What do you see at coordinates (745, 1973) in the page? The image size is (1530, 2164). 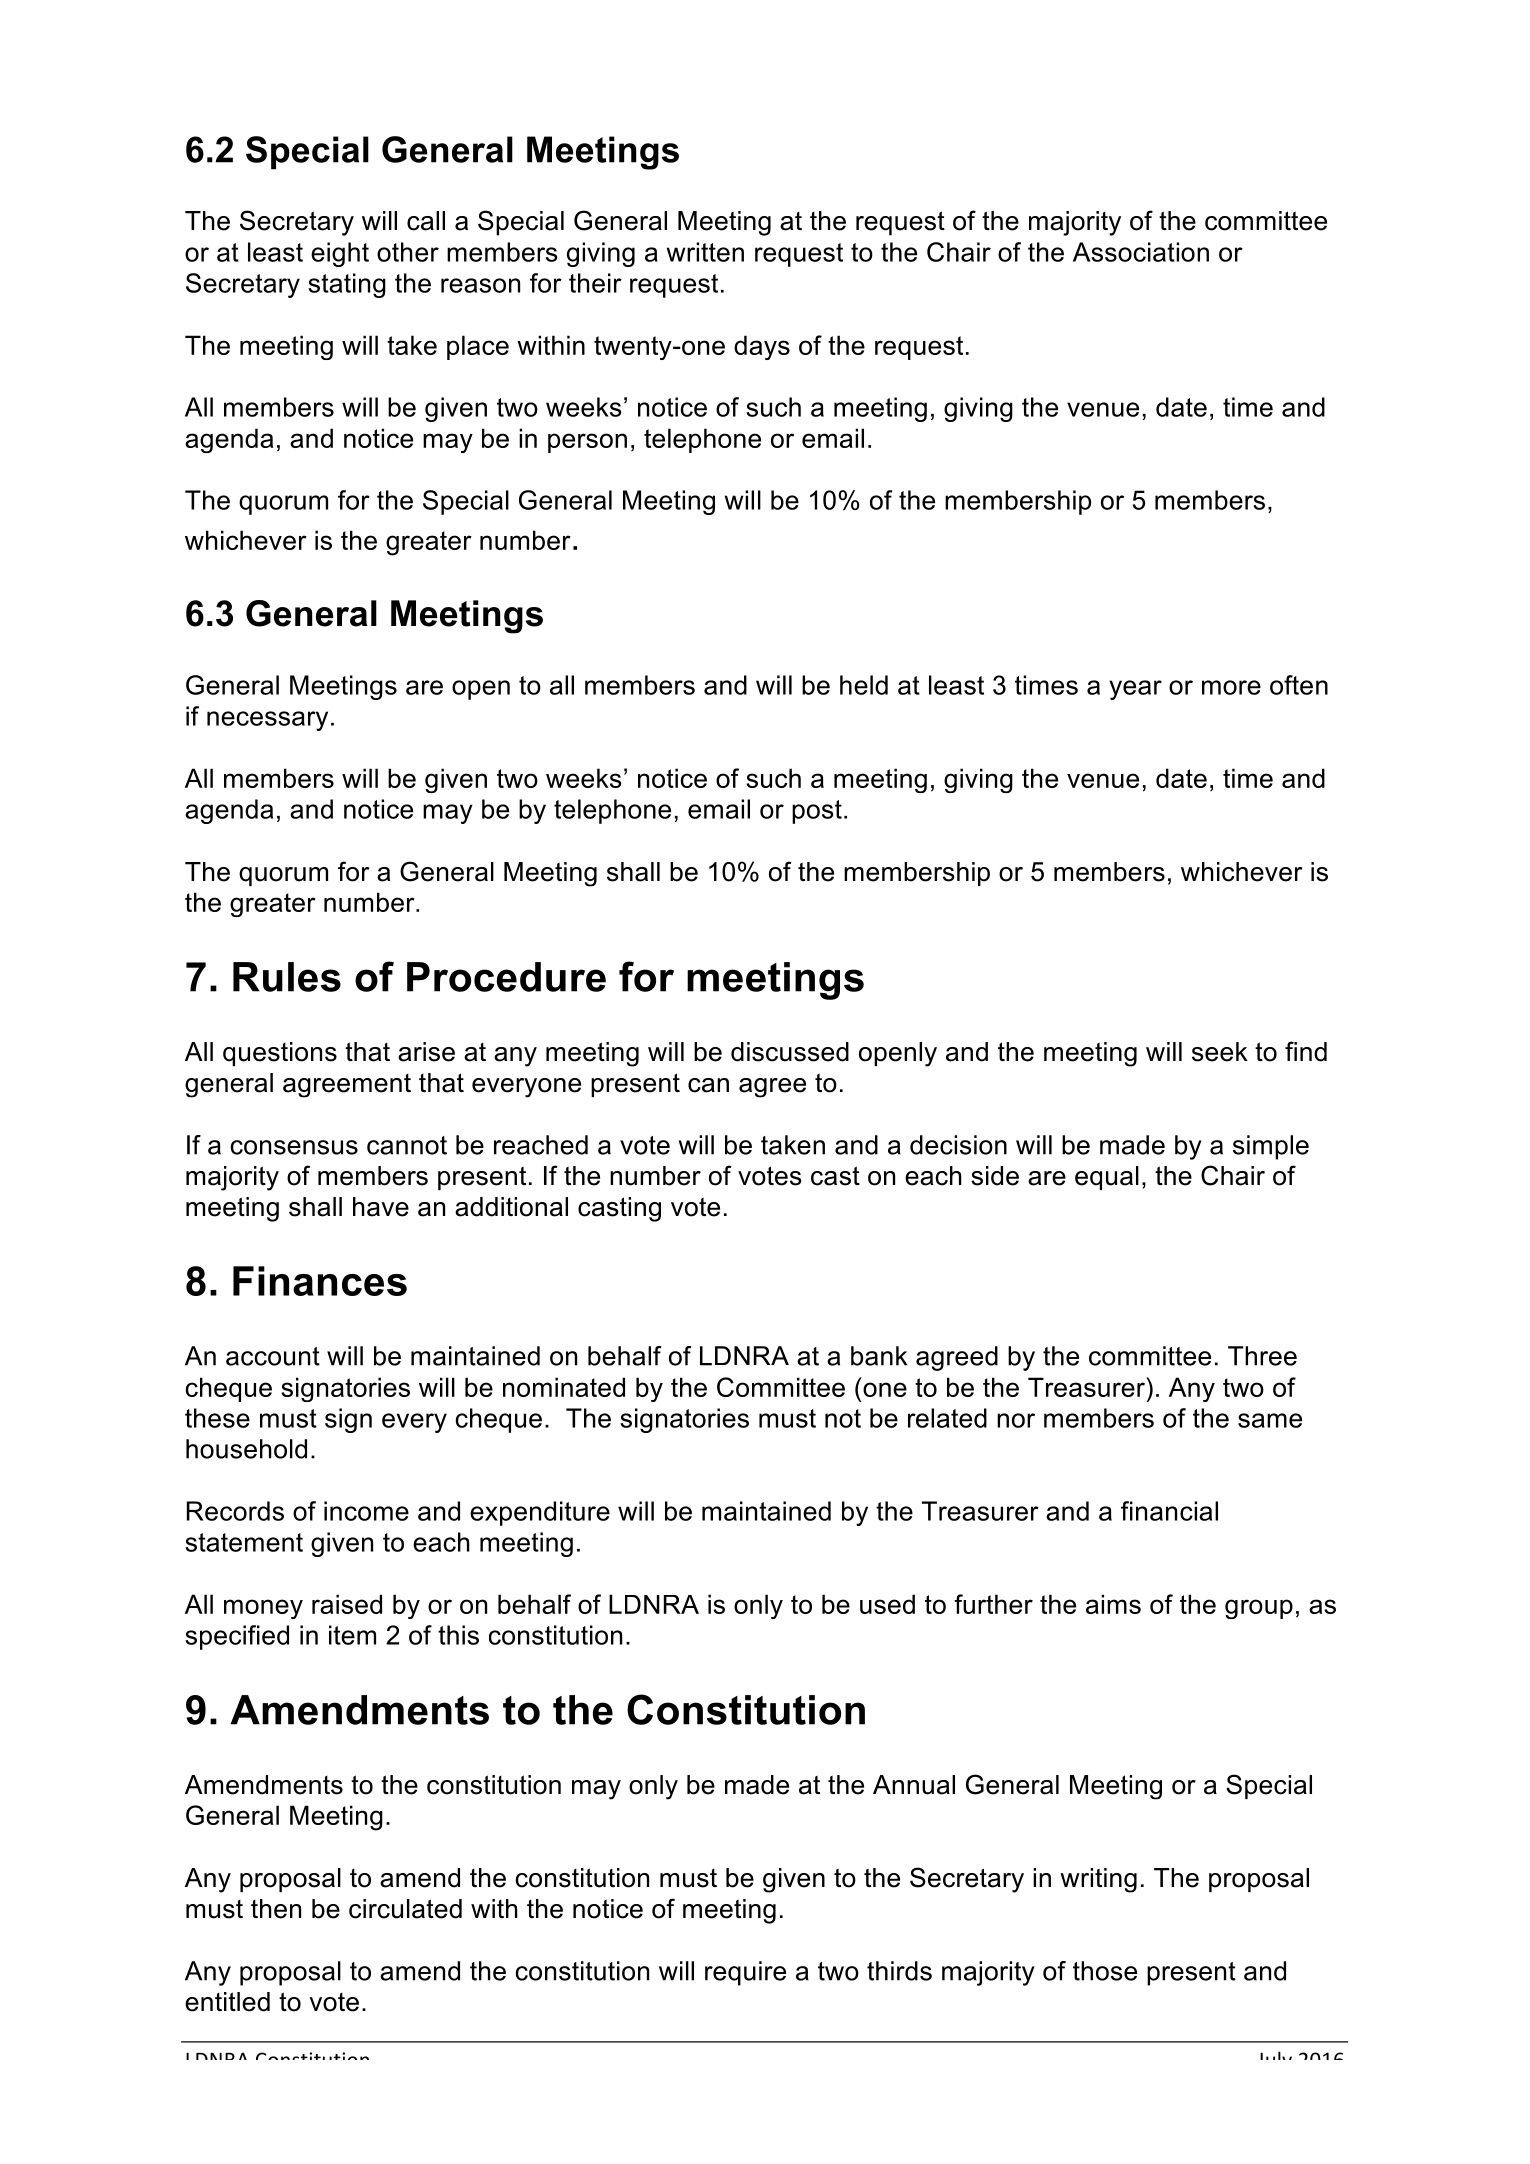 I see `require` at bounding box center [745, 1973].
